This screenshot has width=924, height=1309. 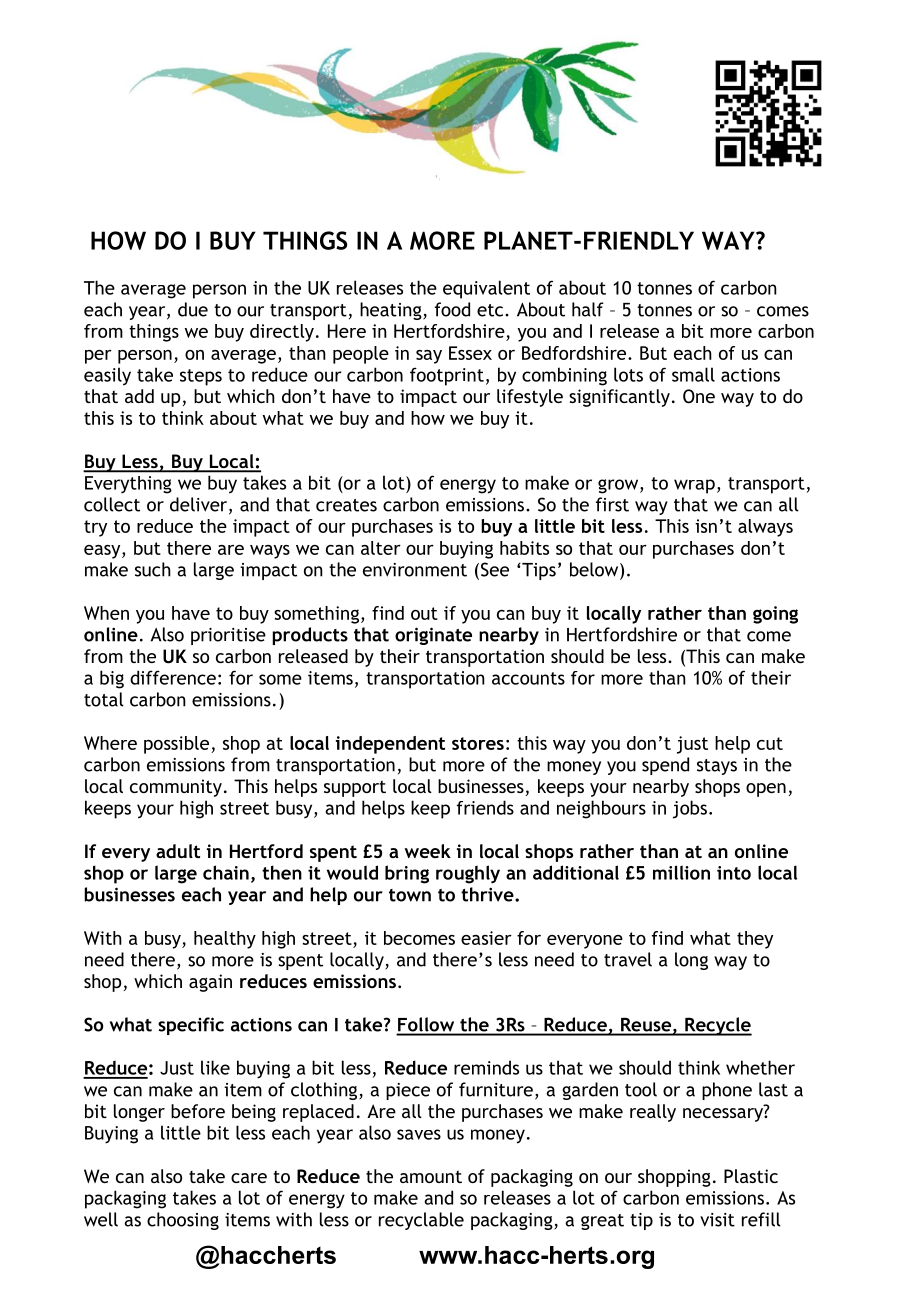 I want to click on choosing, so click(x=183, y=1221).
